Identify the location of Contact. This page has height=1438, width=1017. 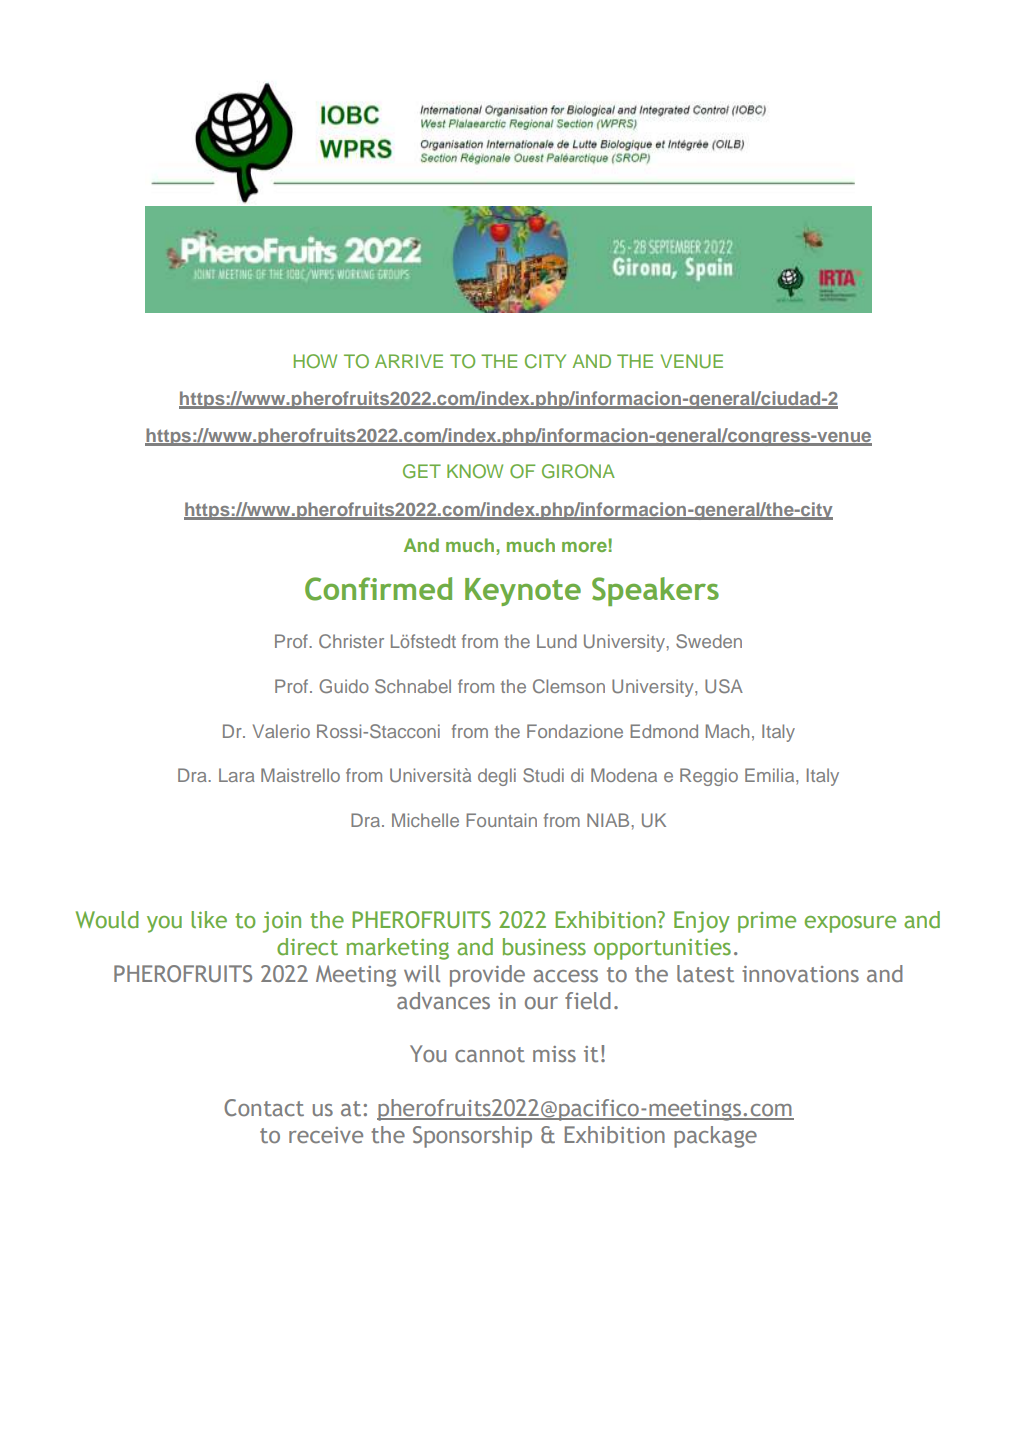
(264, 1107).
